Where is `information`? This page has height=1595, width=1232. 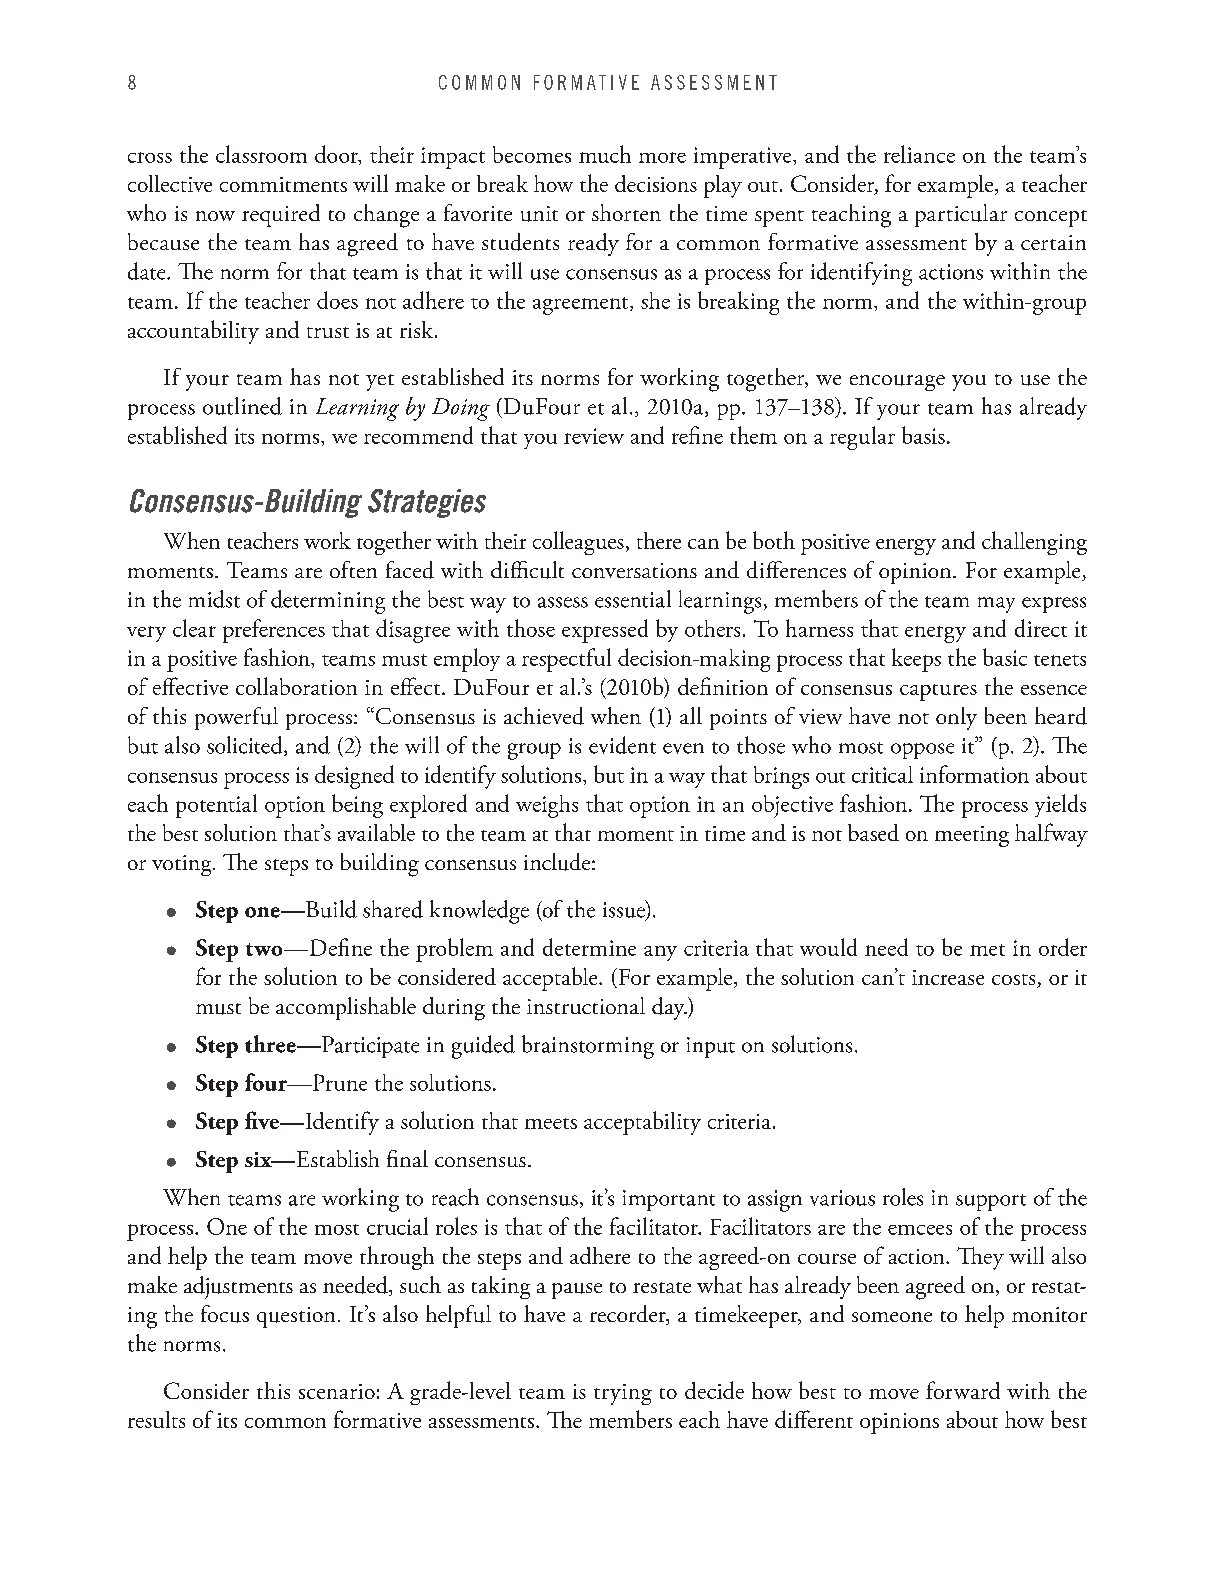
information is located at coordinates (974, 774).
